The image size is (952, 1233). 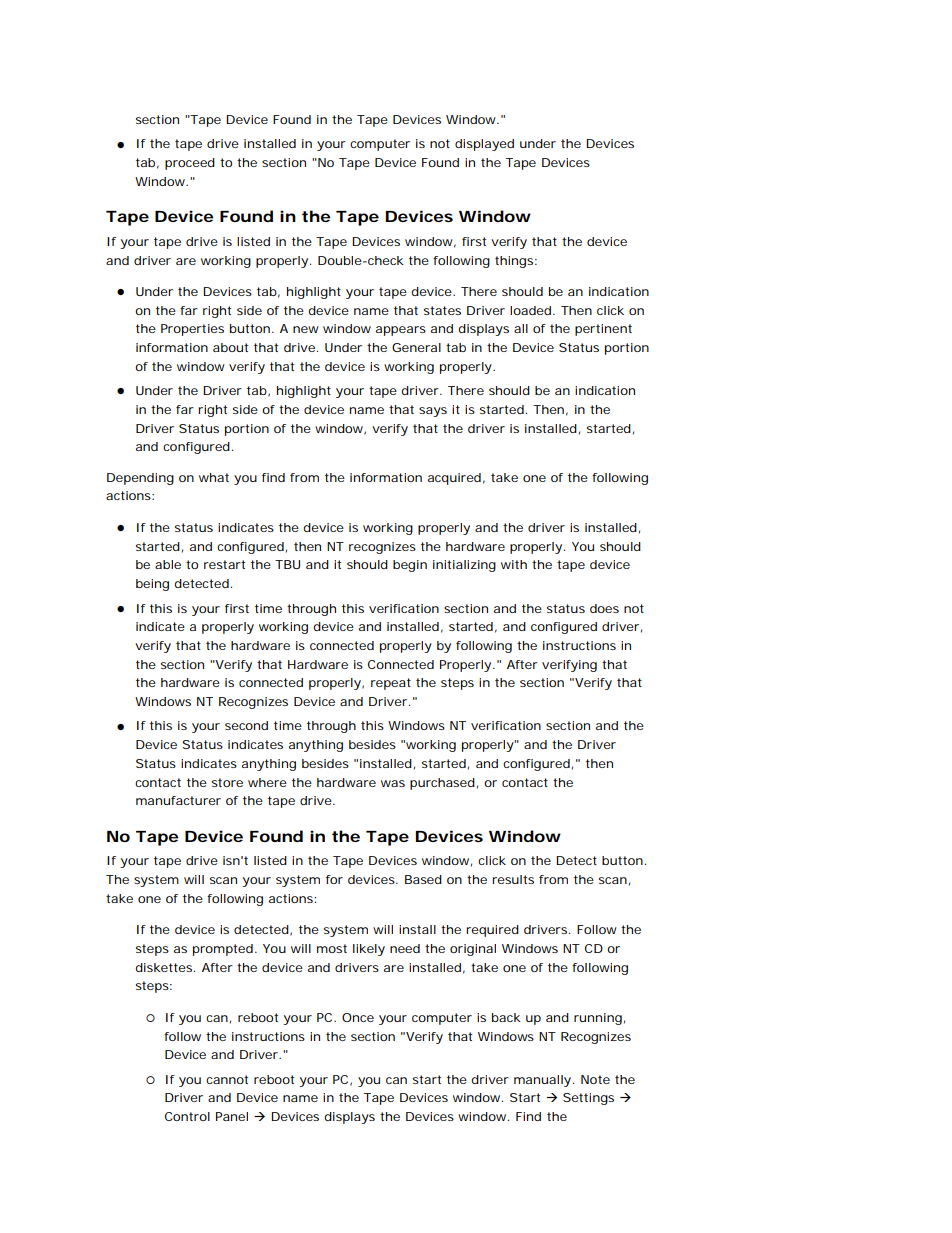 What do you see at coordinates (442, 784) in the document?
I see `purchased` at bounding box center [442, 784].
